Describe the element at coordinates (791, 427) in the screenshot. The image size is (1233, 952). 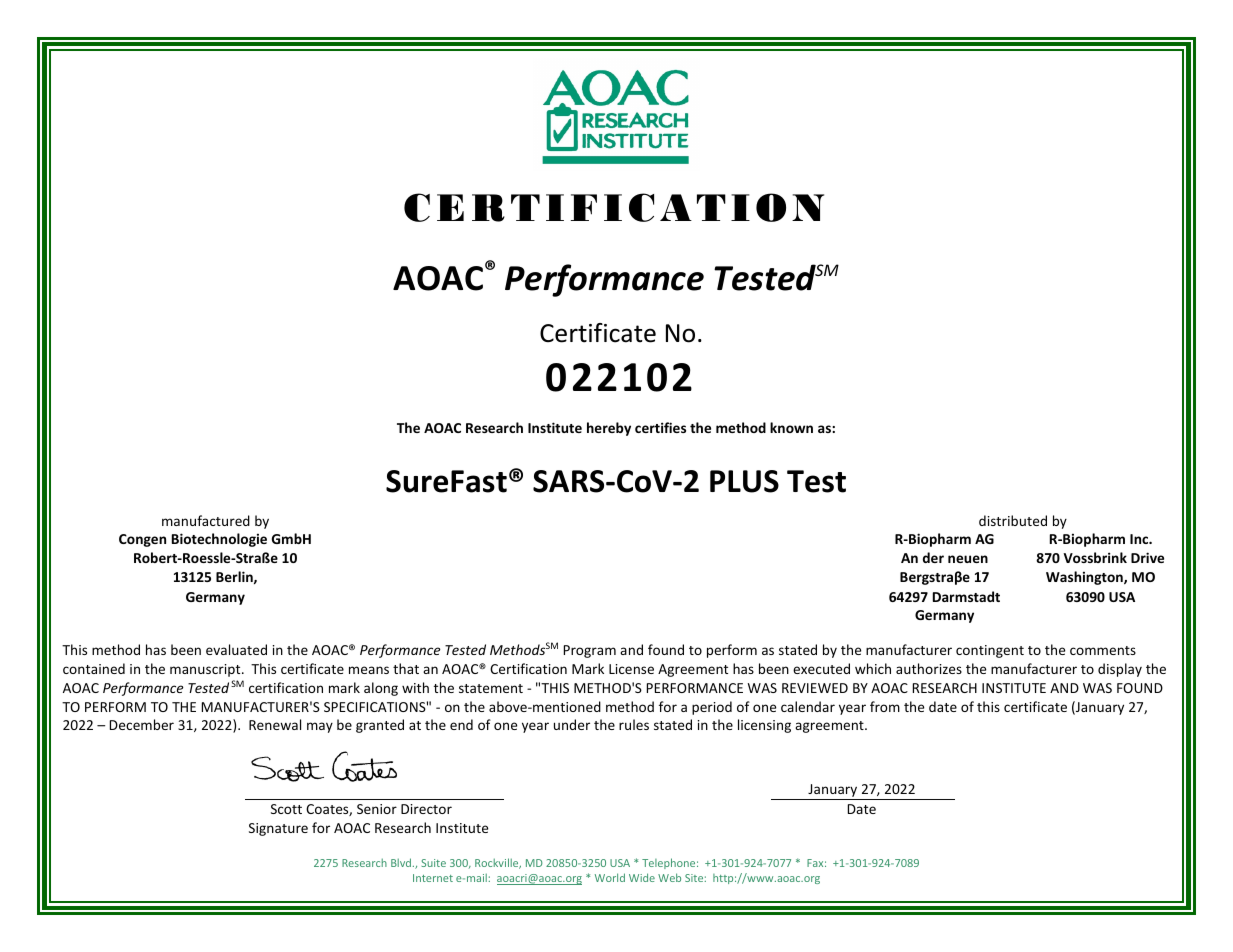
I see `known` at that location.
